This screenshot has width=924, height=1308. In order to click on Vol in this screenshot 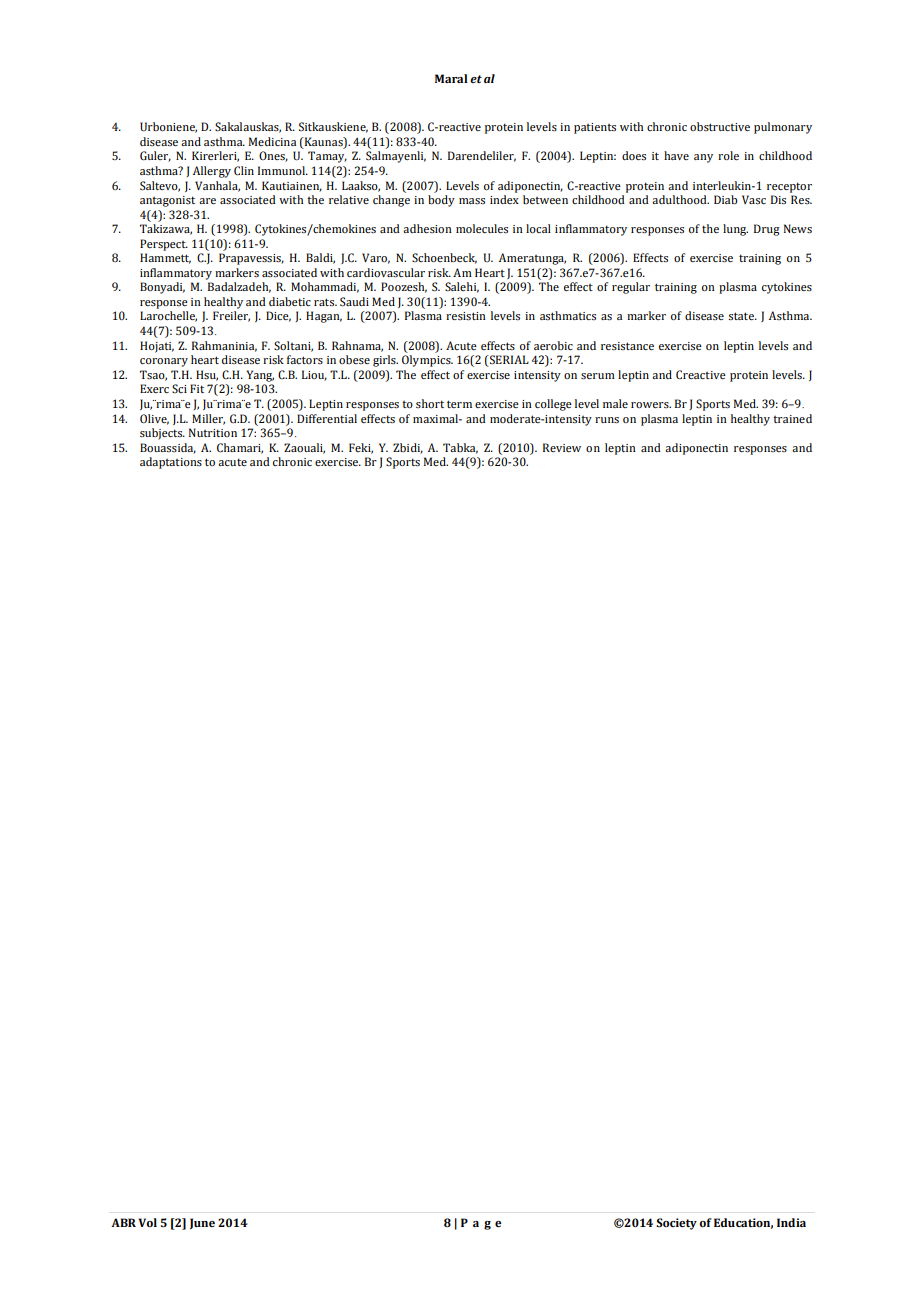, I will do `click(147, 1222)`.
